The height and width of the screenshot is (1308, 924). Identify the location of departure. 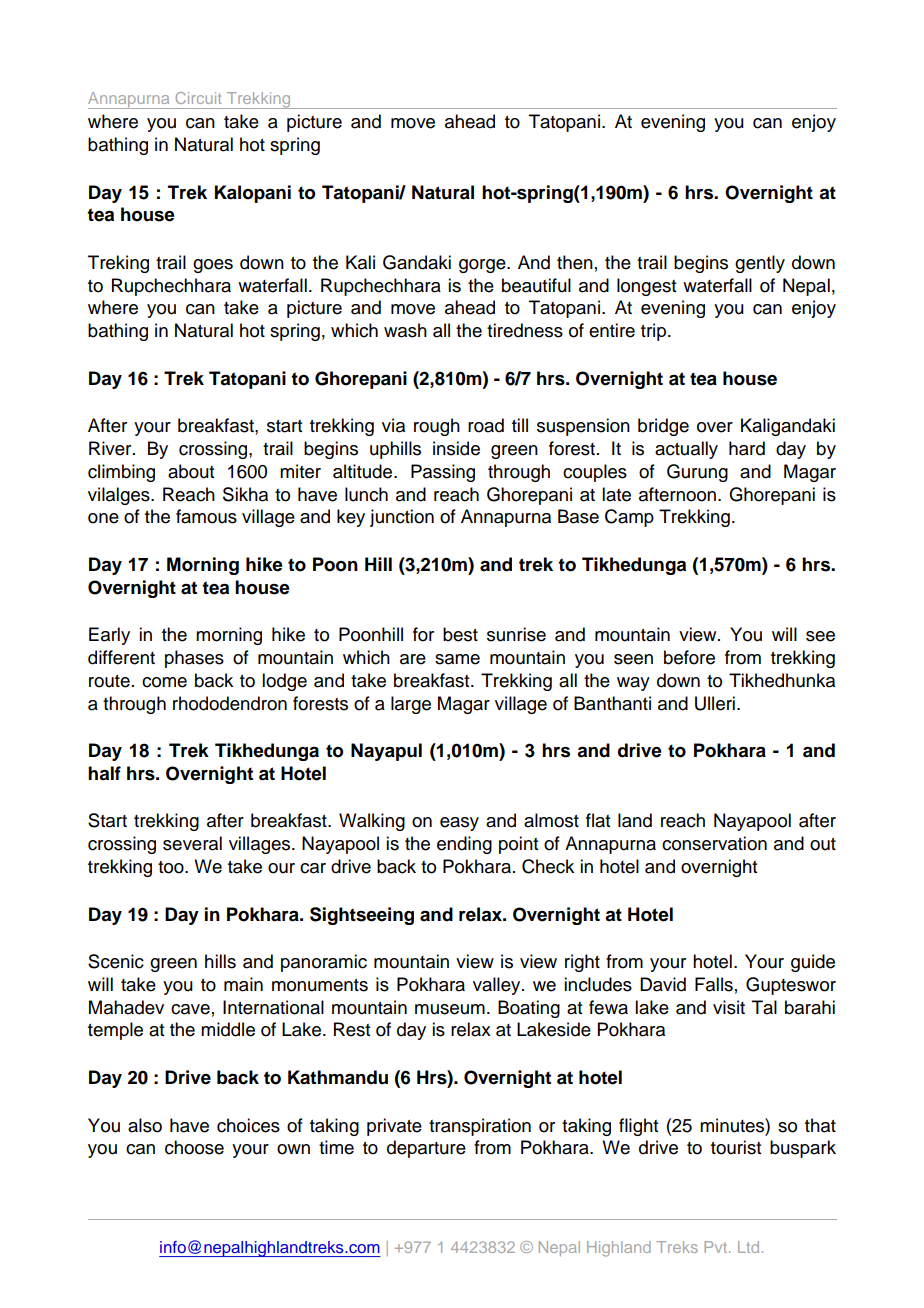
(426, 1149).
